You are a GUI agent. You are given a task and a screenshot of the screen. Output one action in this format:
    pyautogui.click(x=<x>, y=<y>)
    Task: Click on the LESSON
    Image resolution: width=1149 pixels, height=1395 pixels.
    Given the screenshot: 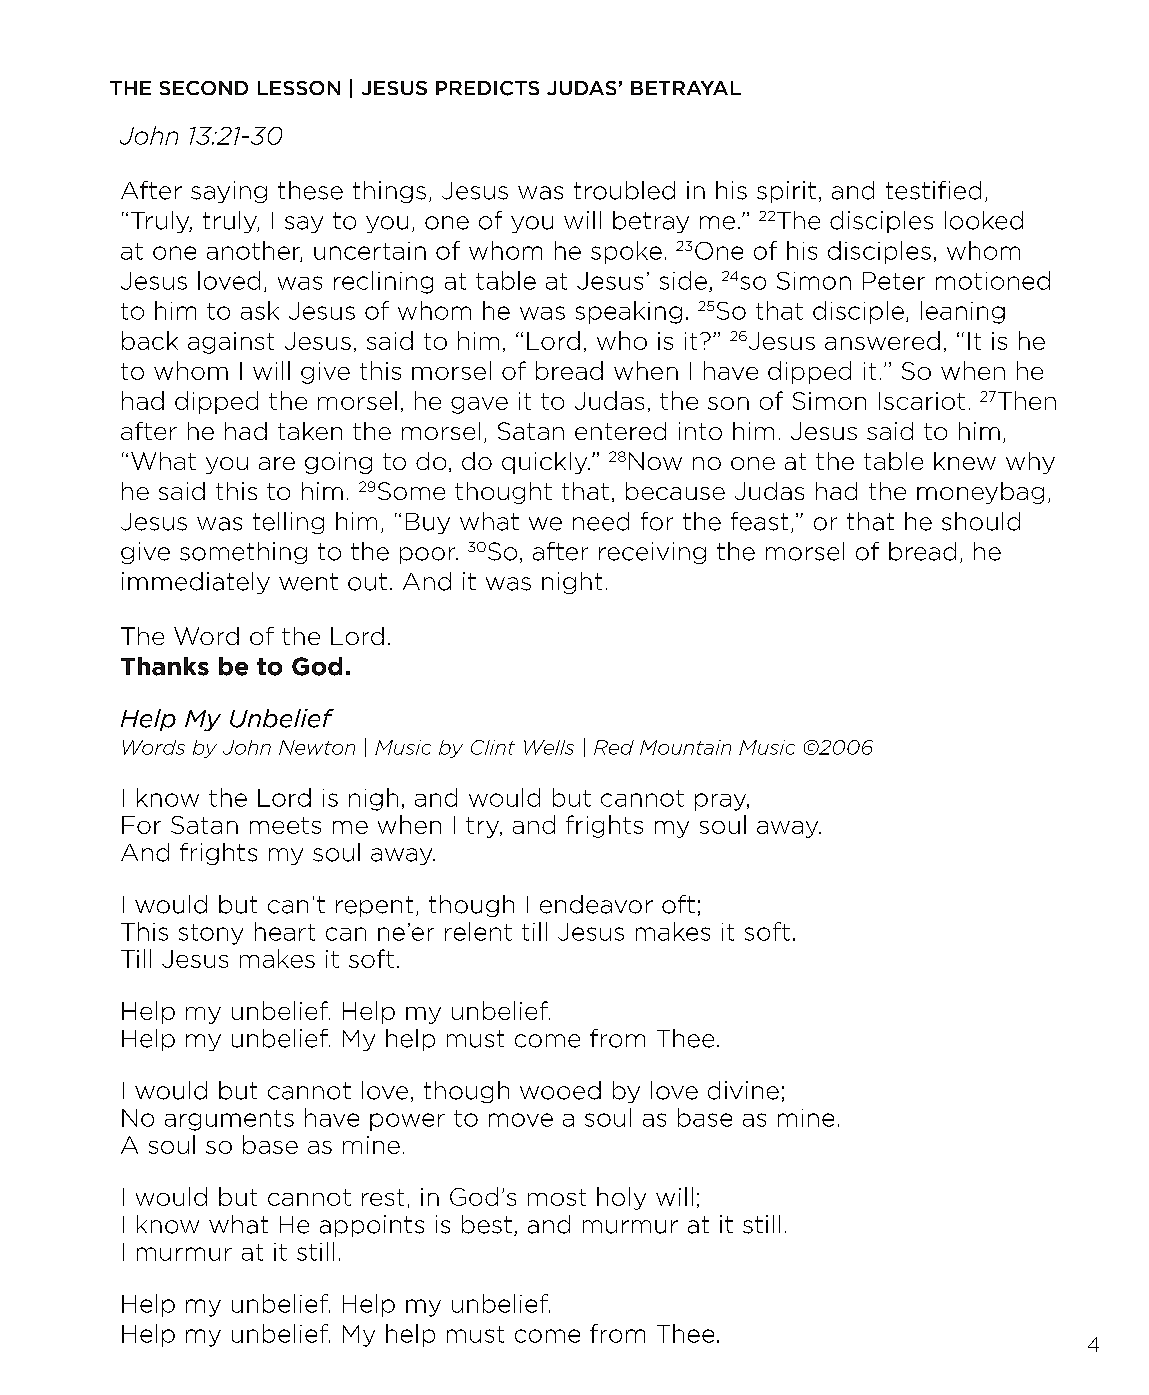 What is the action you would take?
    pyautogui.click(x=299, y=88)
